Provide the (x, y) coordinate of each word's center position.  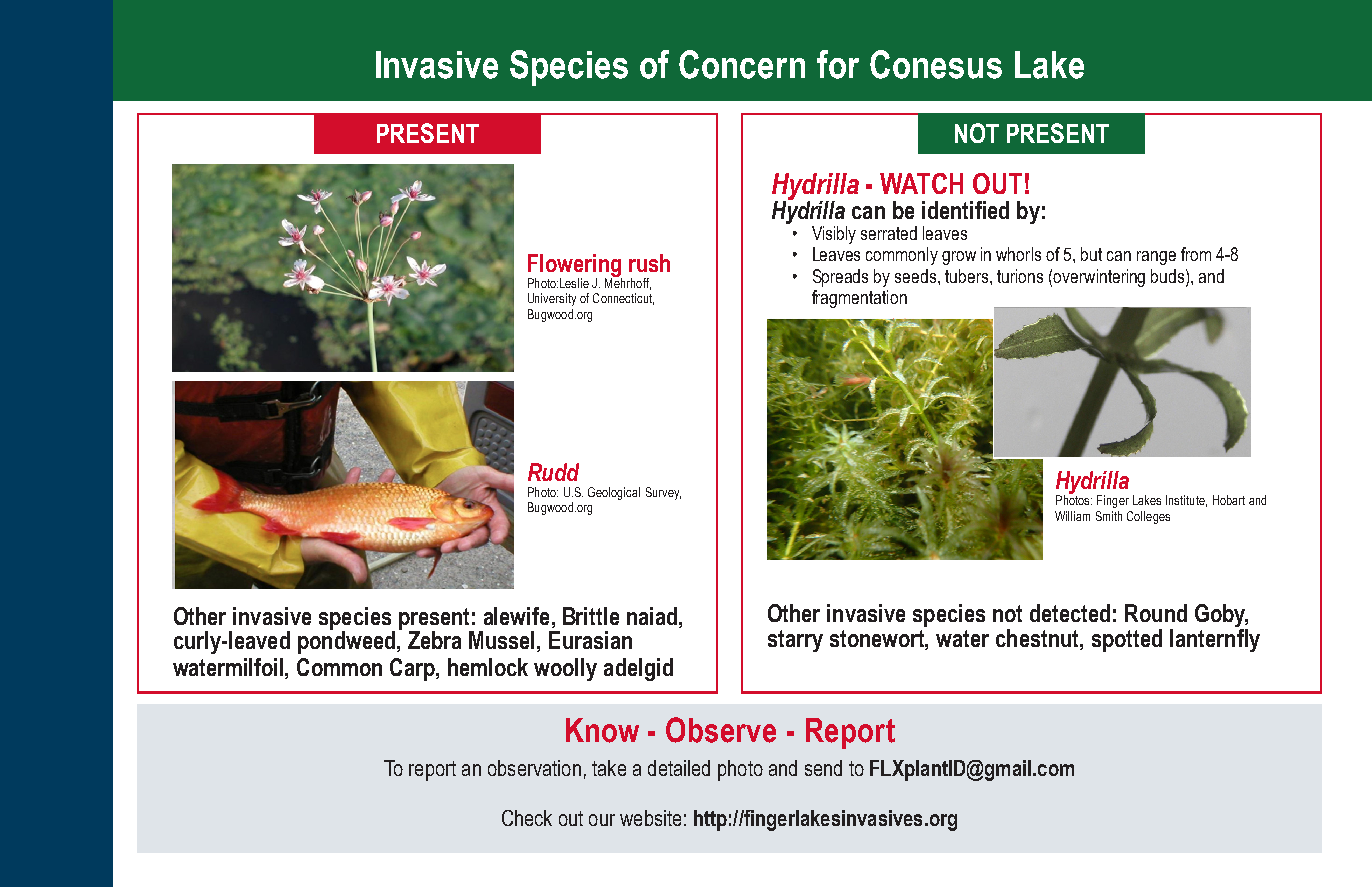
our (602, 820)
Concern (742, 64)
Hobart (1229, 500)
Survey (663, 493)
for (838, 64)
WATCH (921, 183)
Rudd (553, 472)
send (823, 768)
